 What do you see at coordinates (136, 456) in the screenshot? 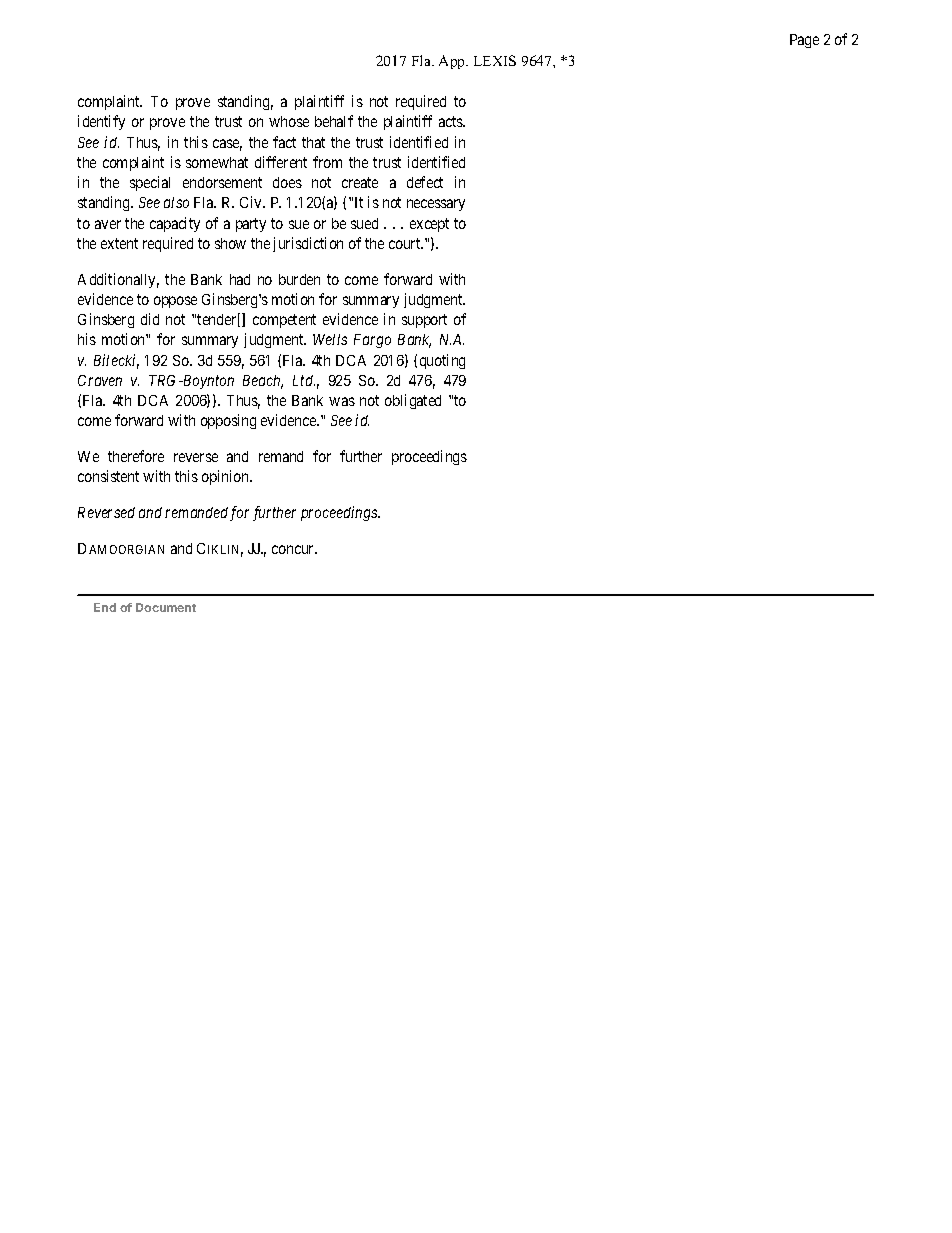
I see `therefore` at bounding box center [136, 456].
